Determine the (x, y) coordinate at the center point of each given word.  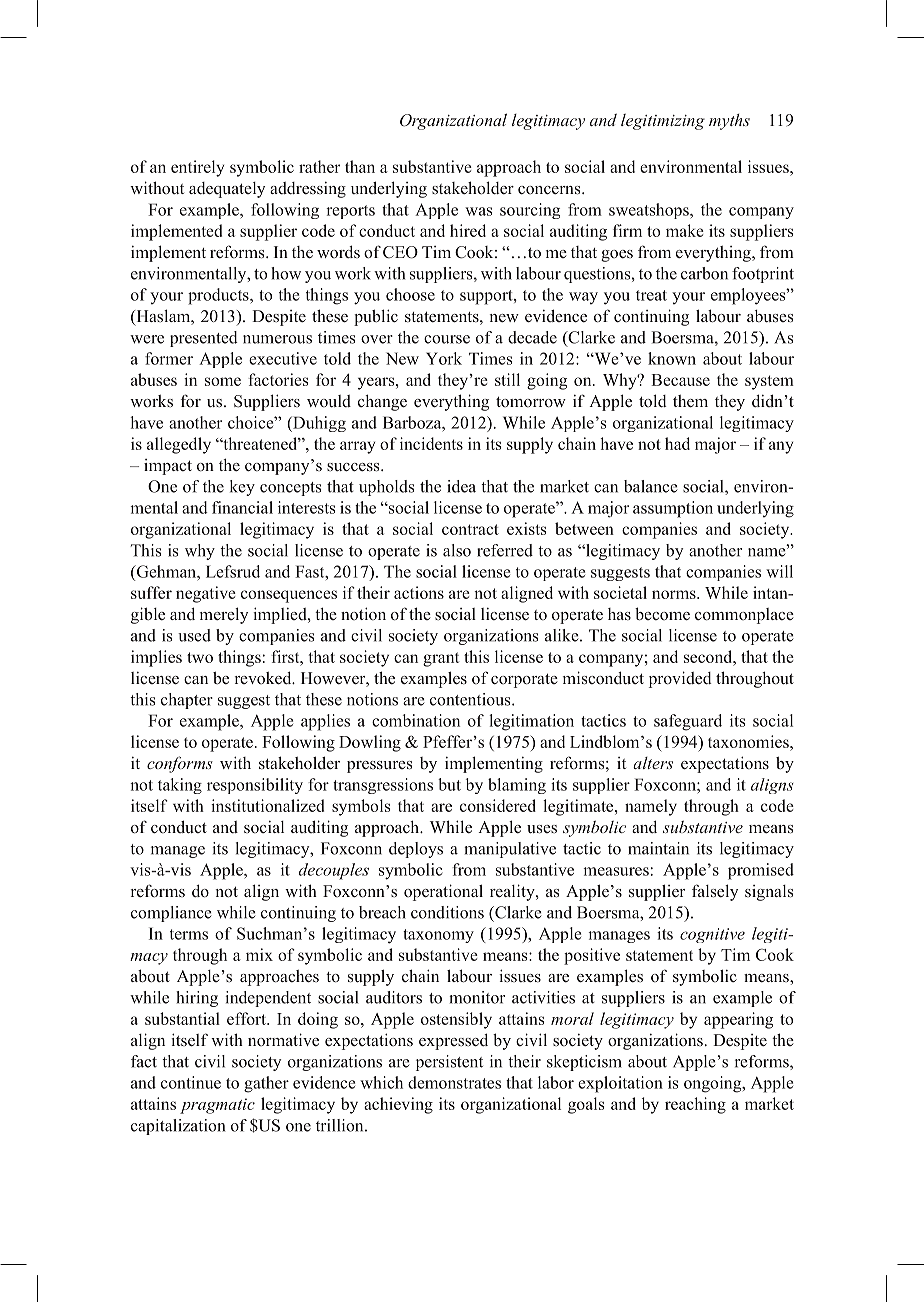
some (223, 381)
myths (729, 122)
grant (441, 659)
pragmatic (217, 1106)
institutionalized (267, 805)
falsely (715, 892)
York (444, 358)
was (479, 211)
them (690, 401)
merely (224, 615)
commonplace (744, 616)
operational (443, 892)
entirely (197, 168)
